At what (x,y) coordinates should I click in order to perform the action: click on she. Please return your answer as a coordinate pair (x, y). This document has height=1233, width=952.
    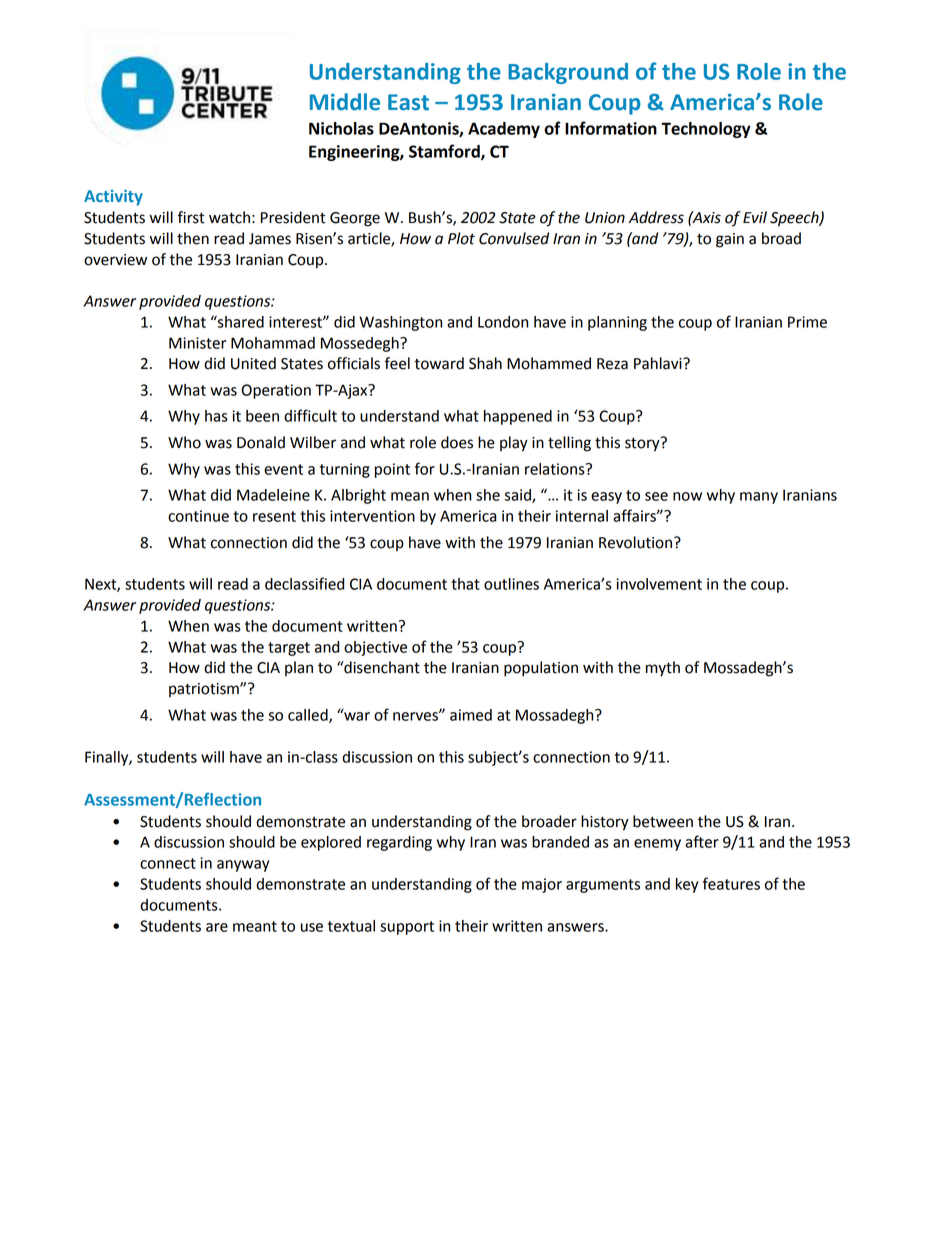
    Looking at the image, I should click on (488, 495).
